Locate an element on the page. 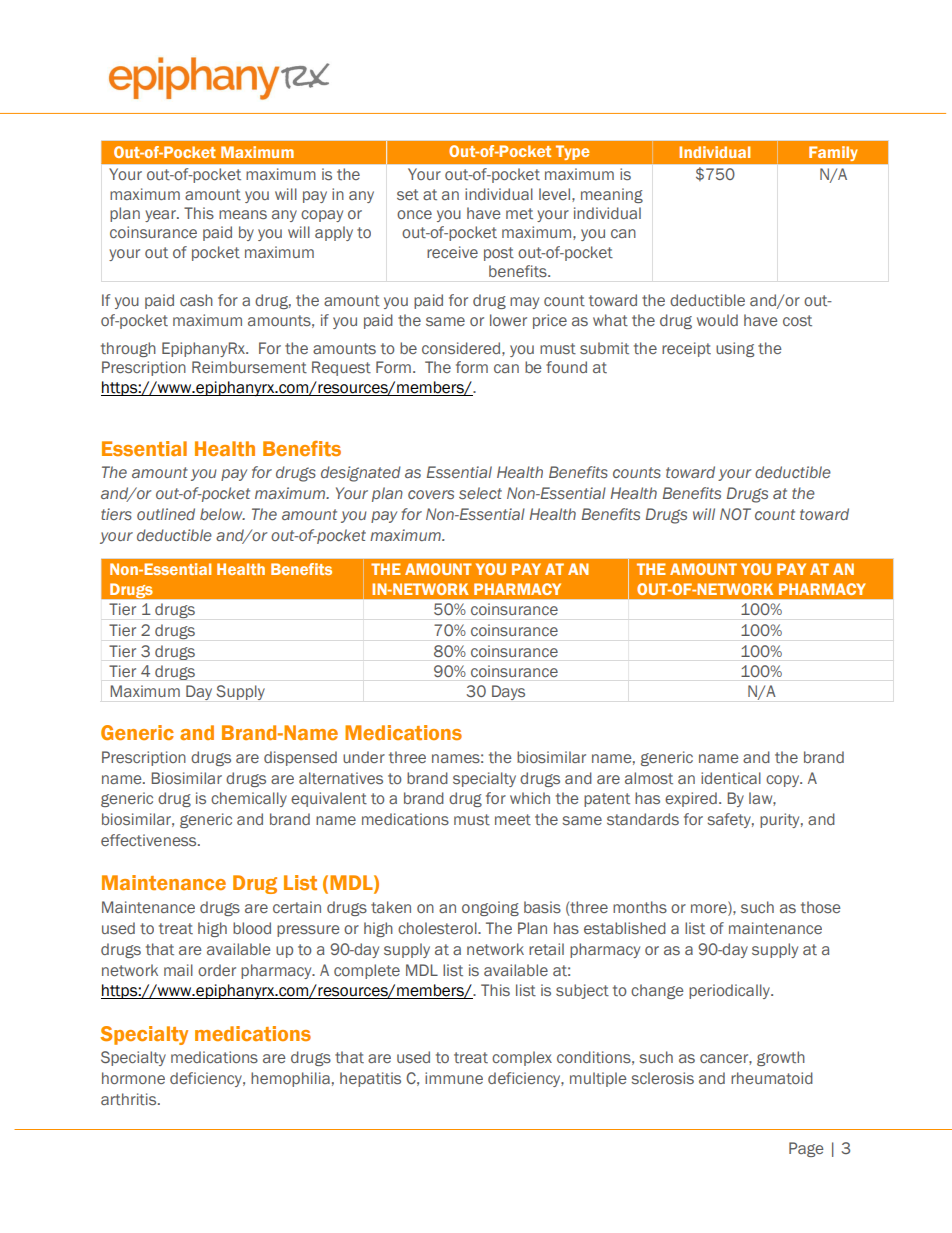 The height and width of the image is (1233, 952). identical is located at coordinates (731, 778).
